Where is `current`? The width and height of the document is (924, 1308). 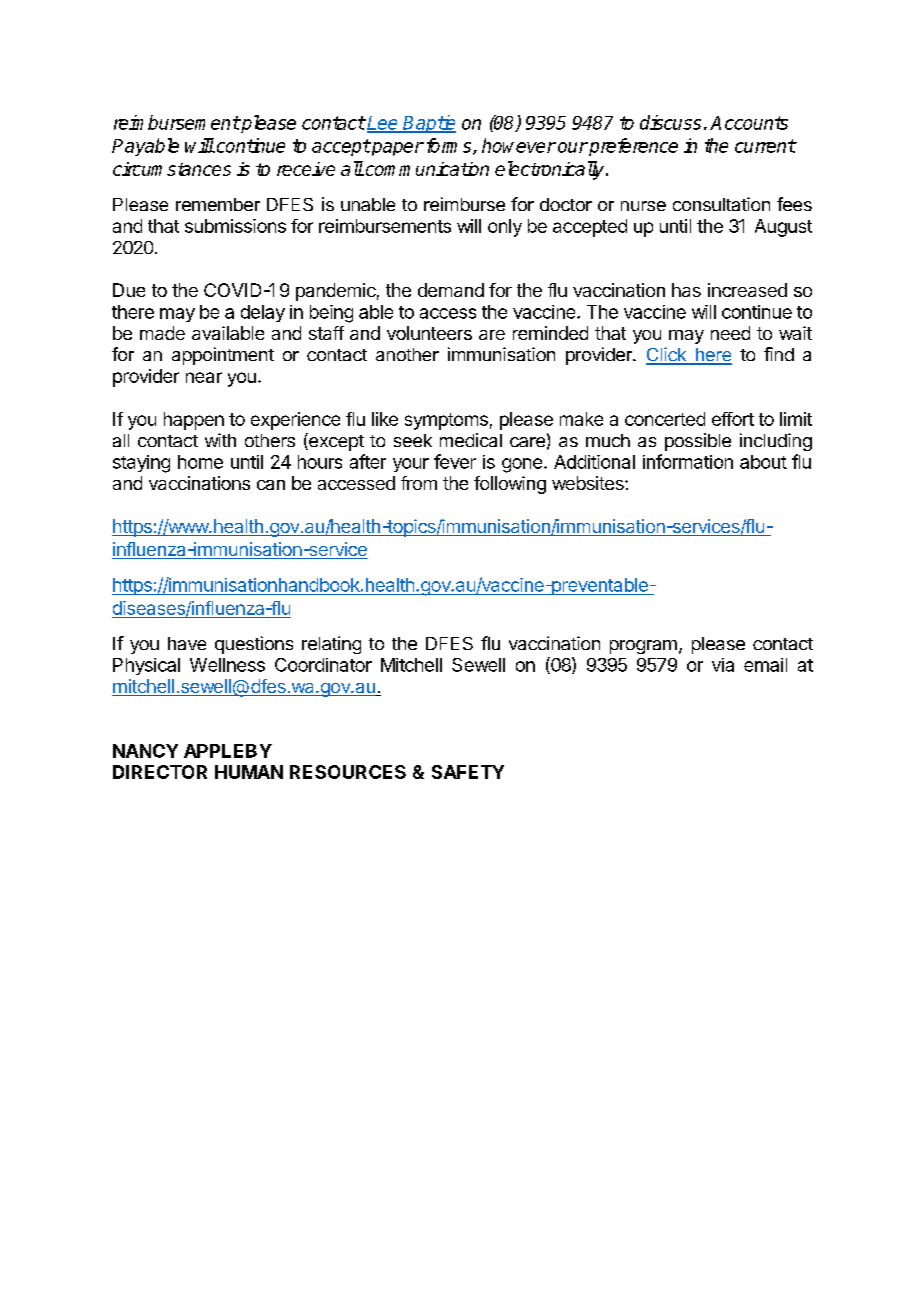 current is located at coordinates (765, 146).
